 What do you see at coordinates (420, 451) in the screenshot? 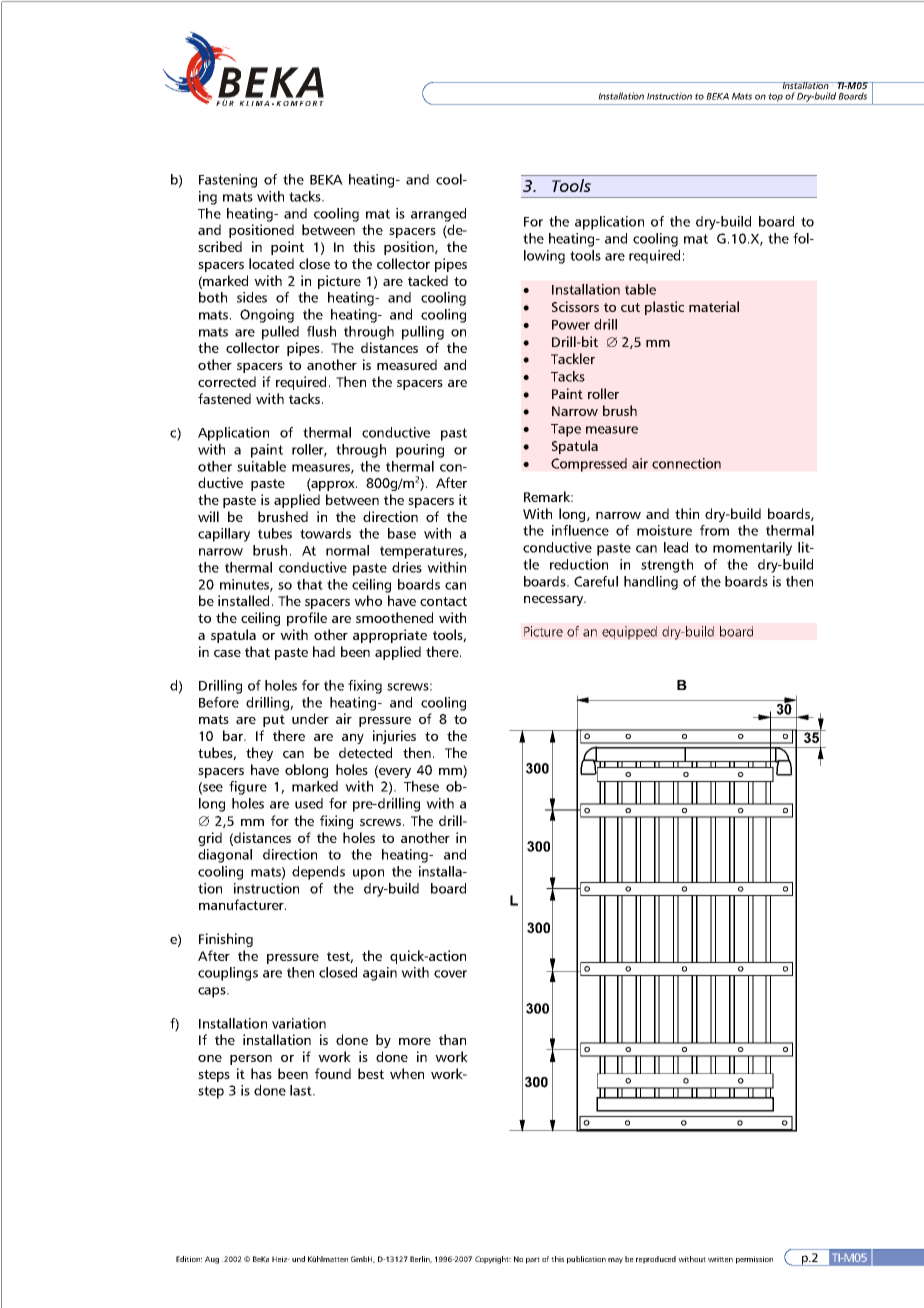
I see `pouring` at bounding box center [420, 451].
